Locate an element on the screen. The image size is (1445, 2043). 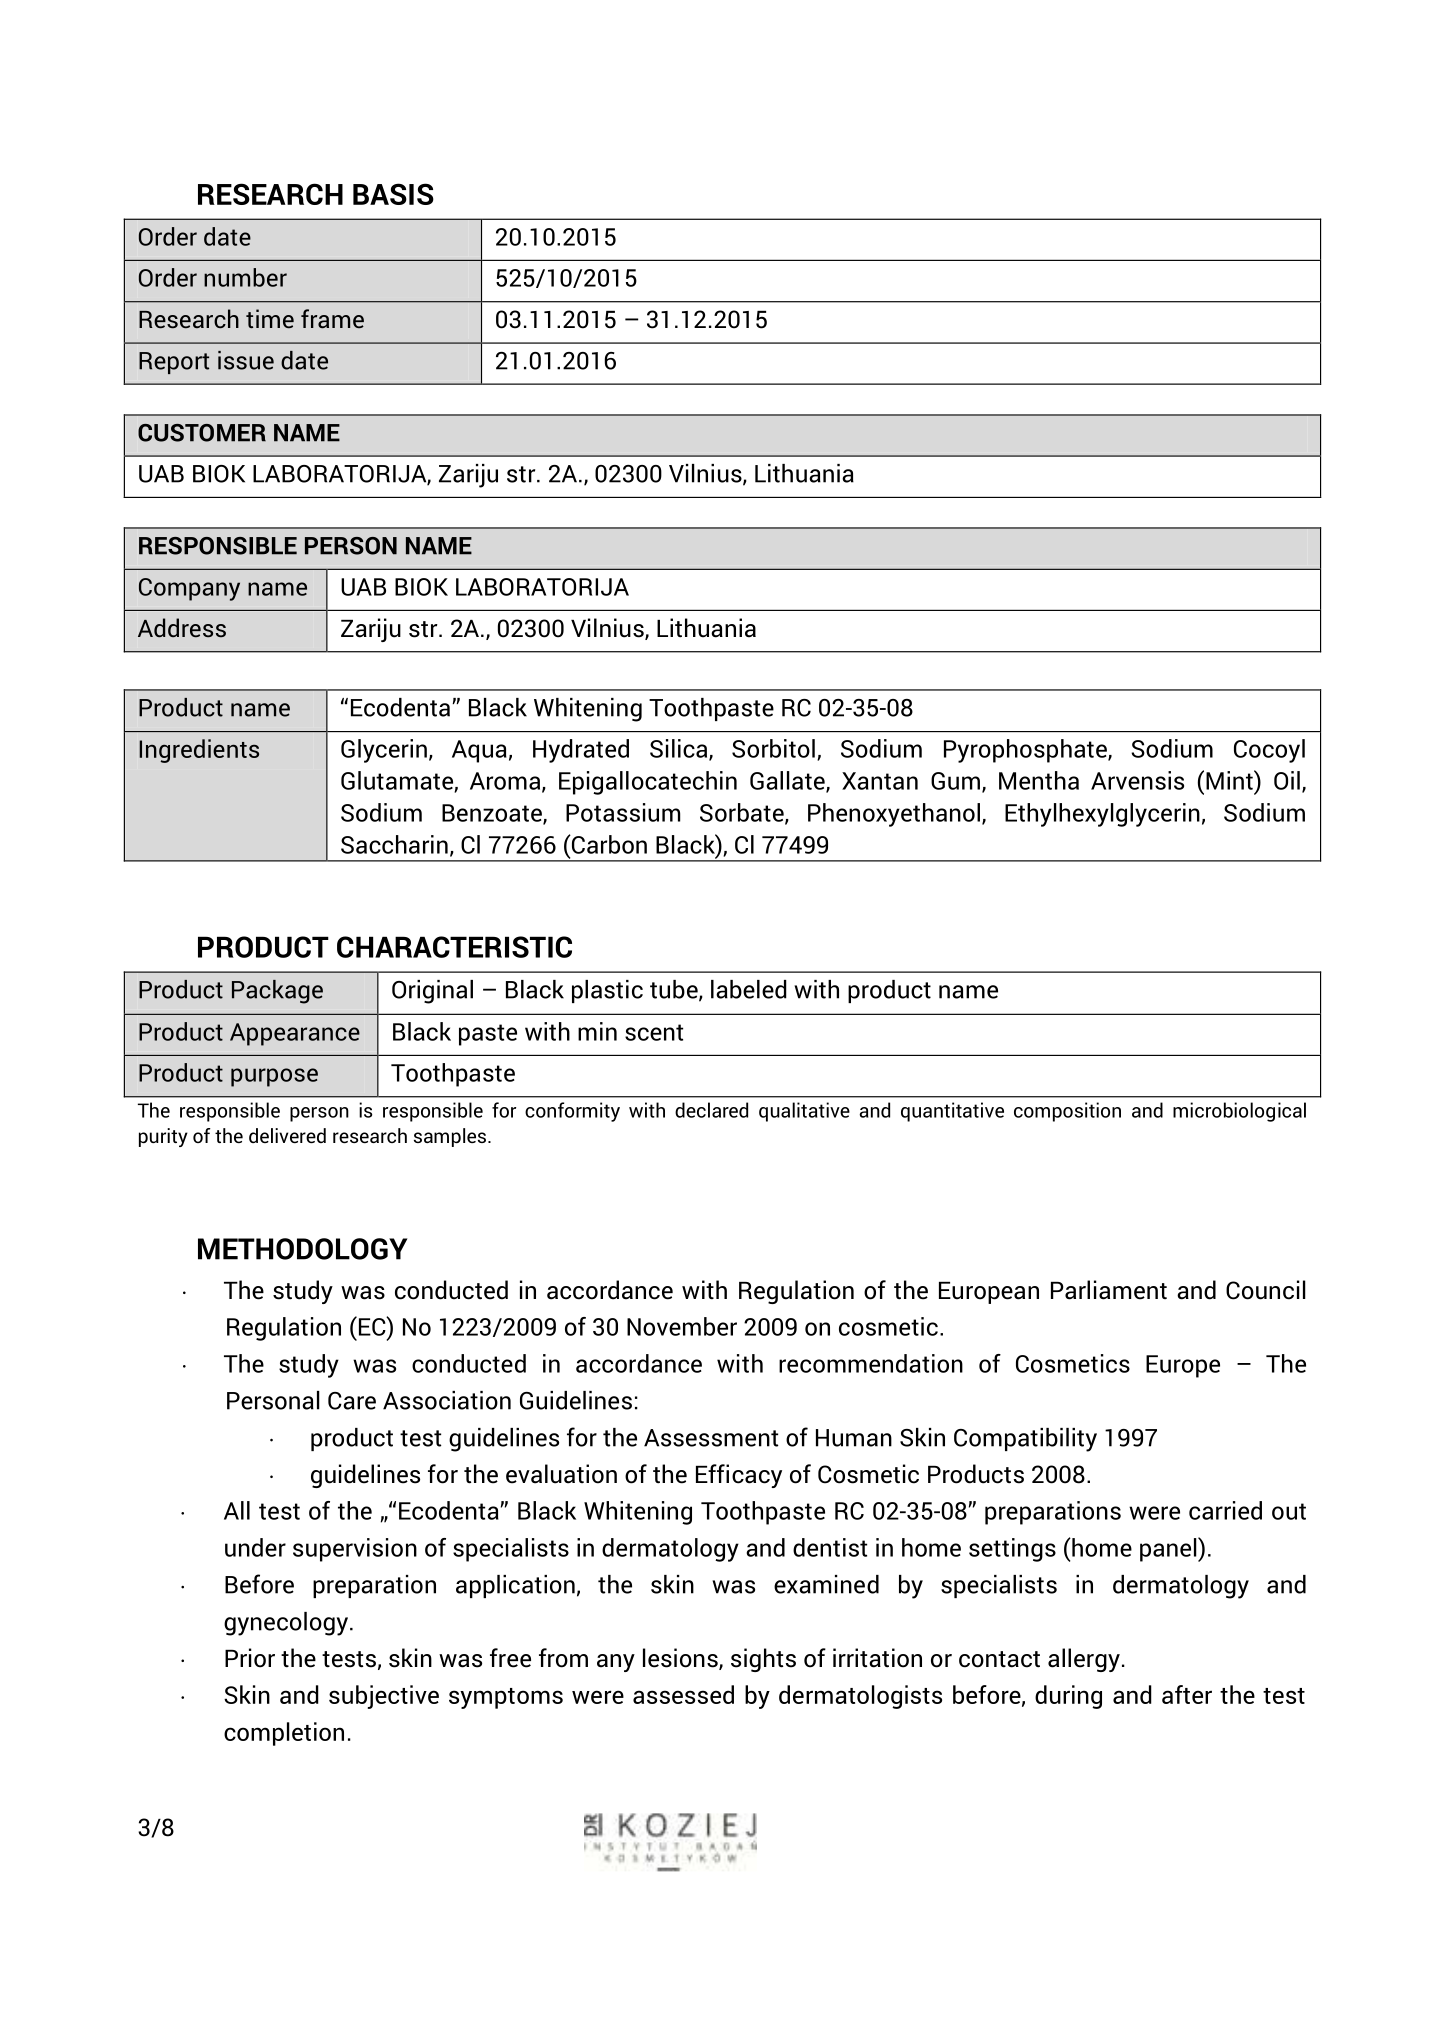
Prior is located at coordinates (250, 1658).
